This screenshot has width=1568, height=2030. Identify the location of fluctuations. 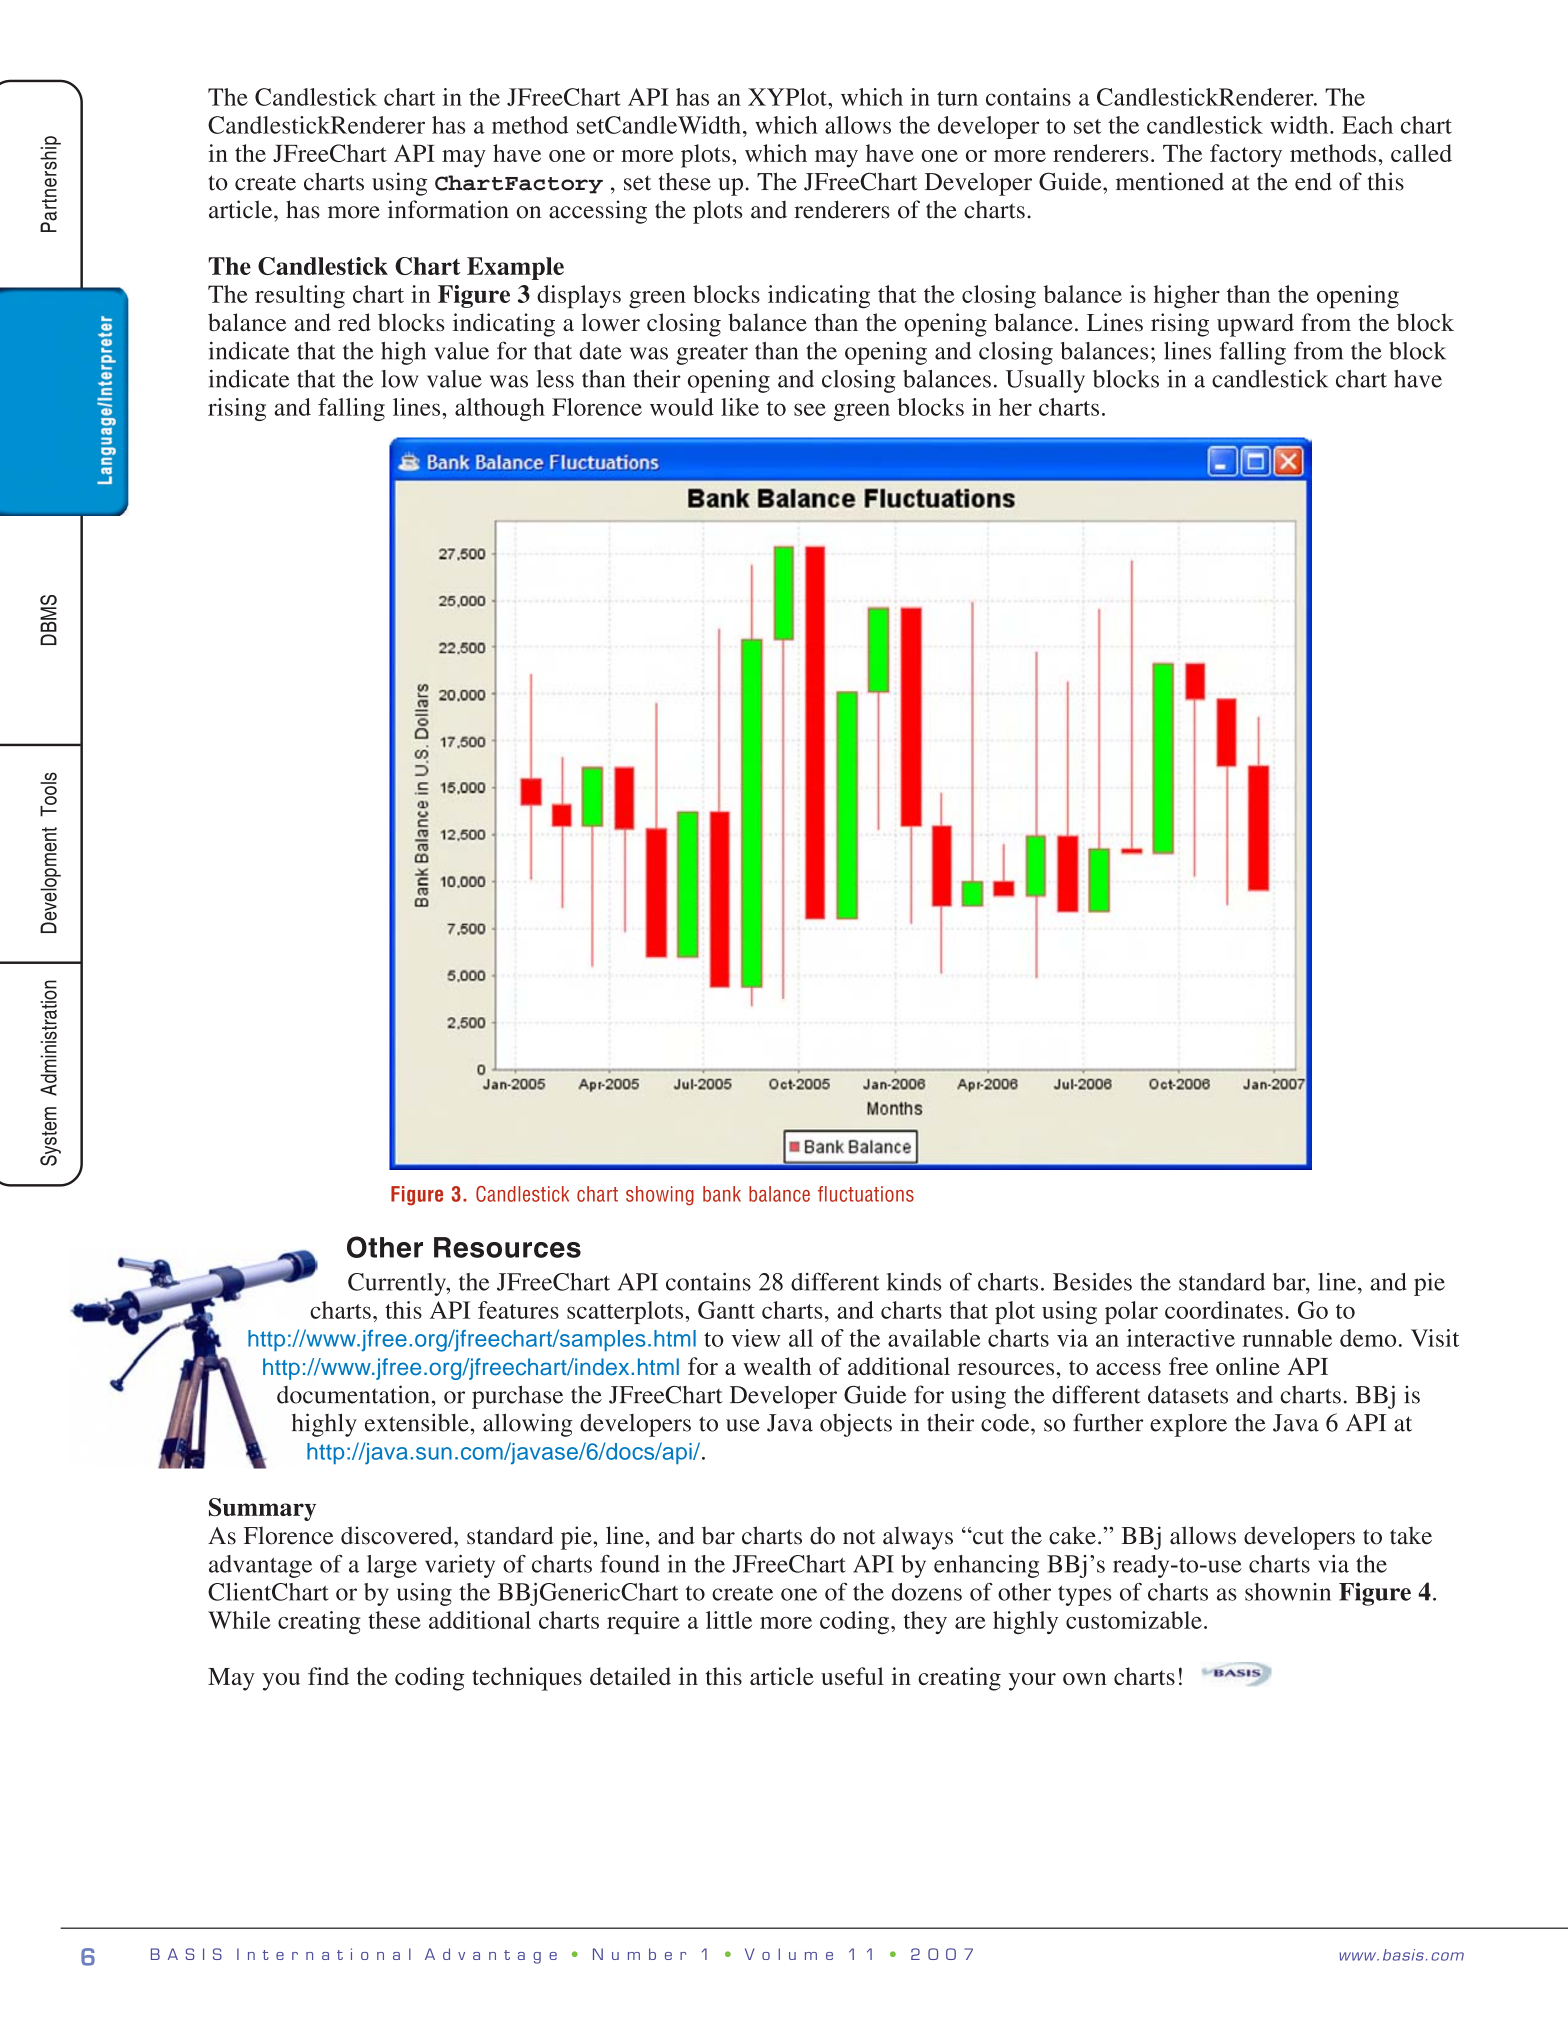
(866, 1194).
